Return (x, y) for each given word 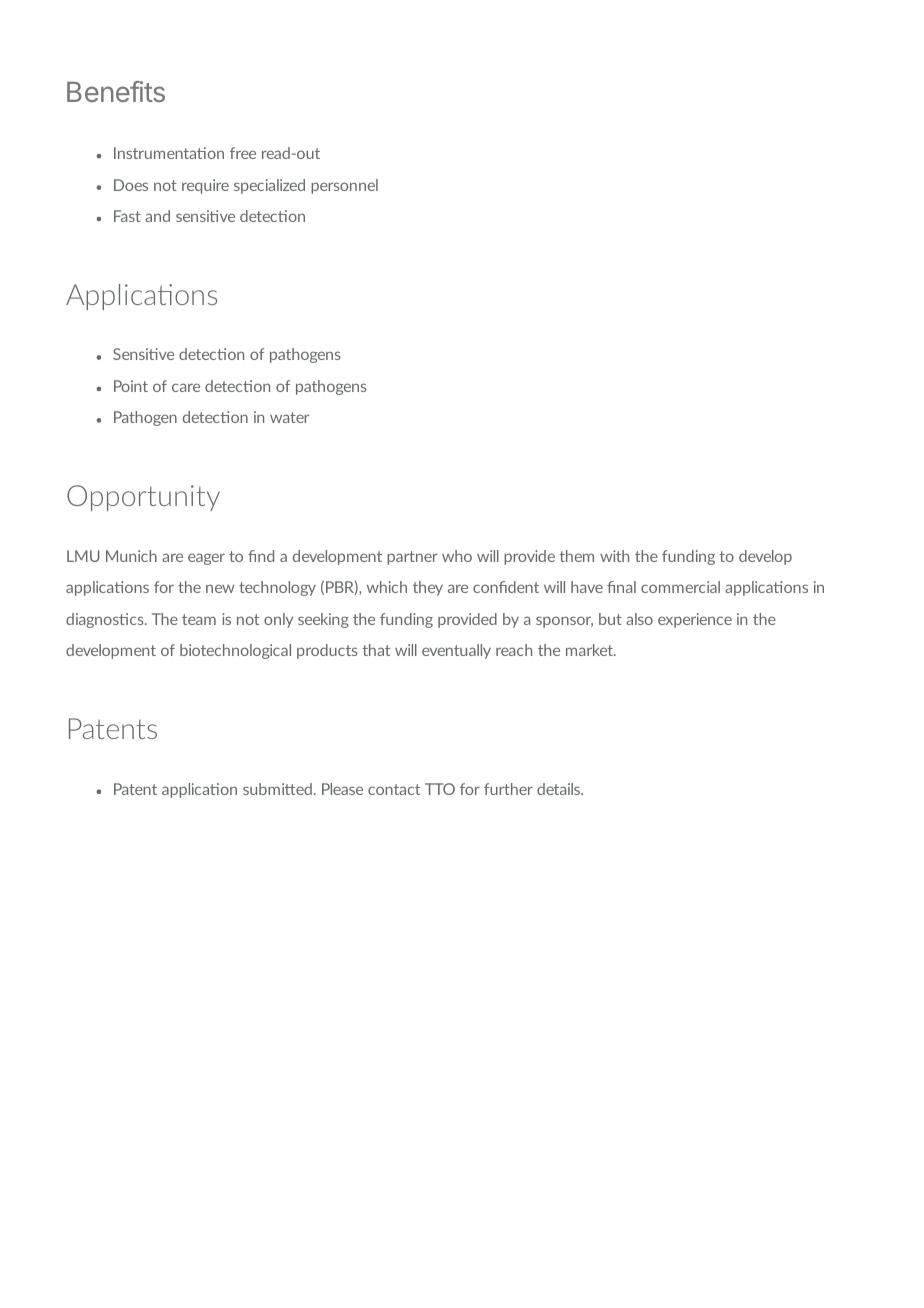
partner (412, 558)
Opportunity (143, 498)
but (610, 619)
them (576, 556)
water (289, 417)
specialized (269, 186)
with (614, 556)
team (199, 619)
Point (131, 386)
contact (394, 789)
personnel (344, 186)
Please (342, 789)
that (376, 650)
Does (131, 185)
